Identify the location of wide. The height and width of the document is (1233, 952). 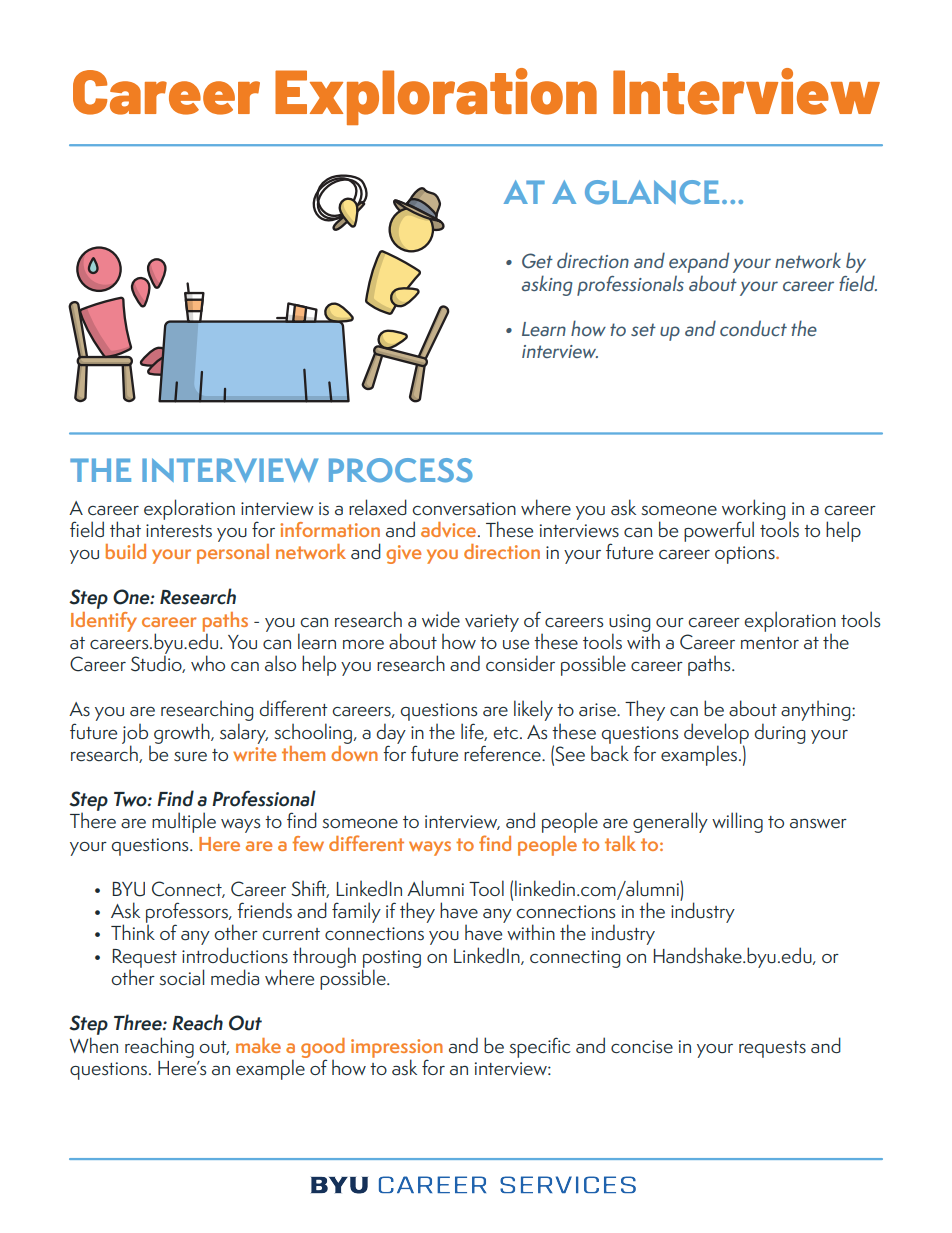
(441, 619).
